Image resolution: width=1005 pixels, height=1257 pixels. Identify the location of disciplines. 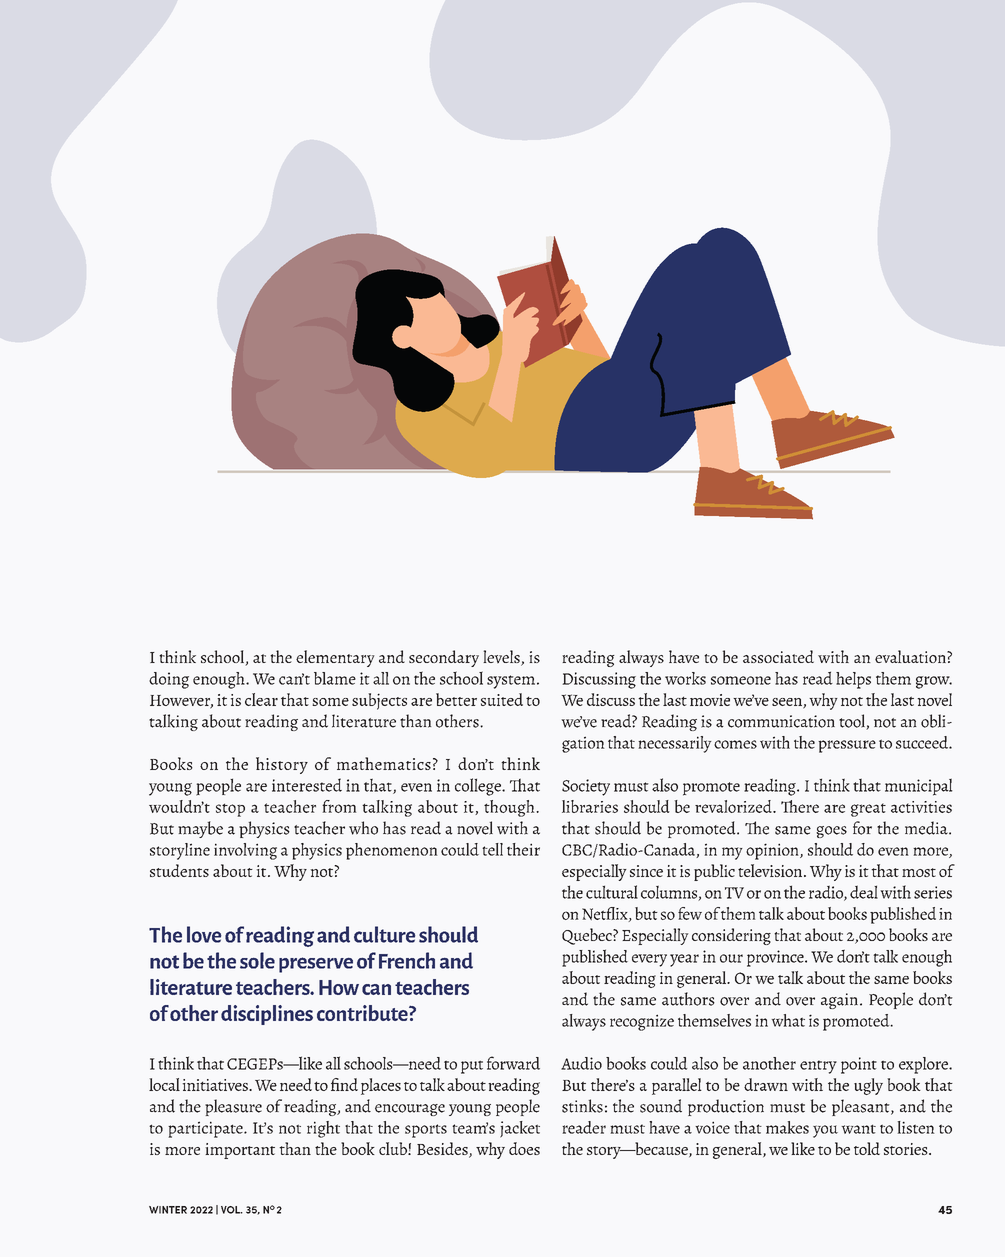
(267, 1015).
